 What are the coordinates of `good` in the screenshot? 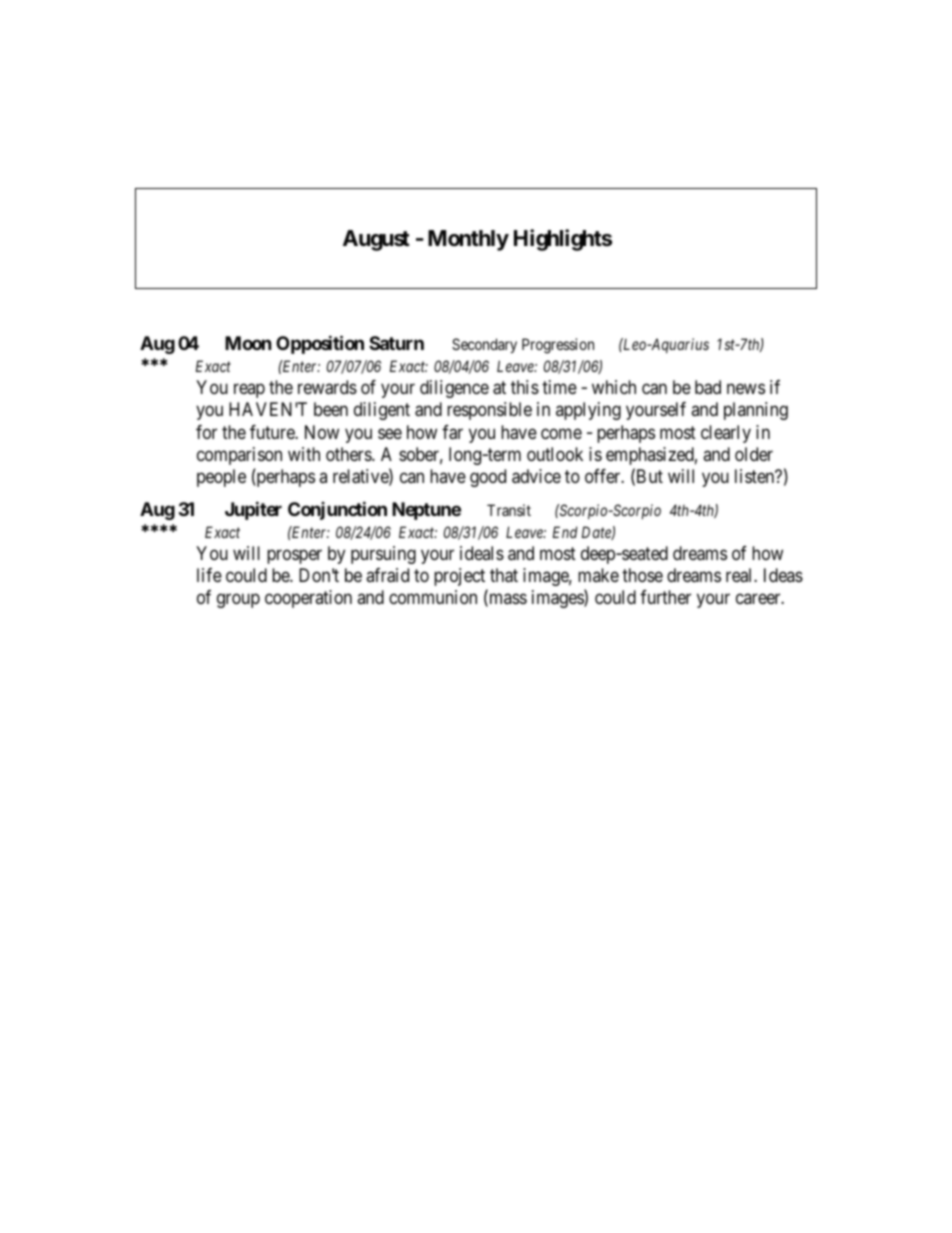 It's located at (488, 478).
